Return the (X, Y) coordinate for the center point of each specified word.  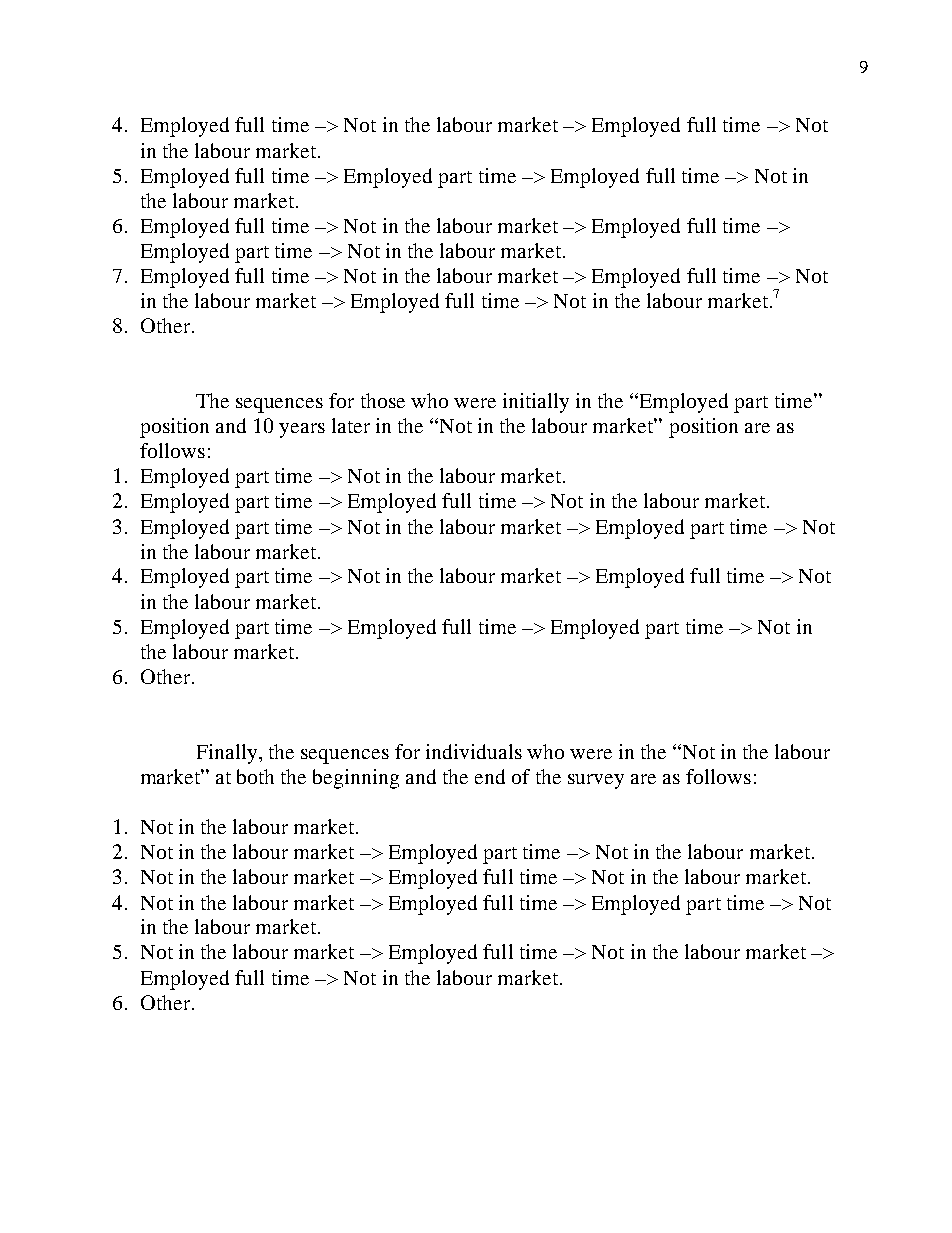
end (490, 776)
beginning (356, 779)
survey (596, 781)
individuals (474, 751)
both (255, 776)
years (302, 430)
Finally (228, 754)
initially (536, 403)
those (383, 400)
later (351, 425)
